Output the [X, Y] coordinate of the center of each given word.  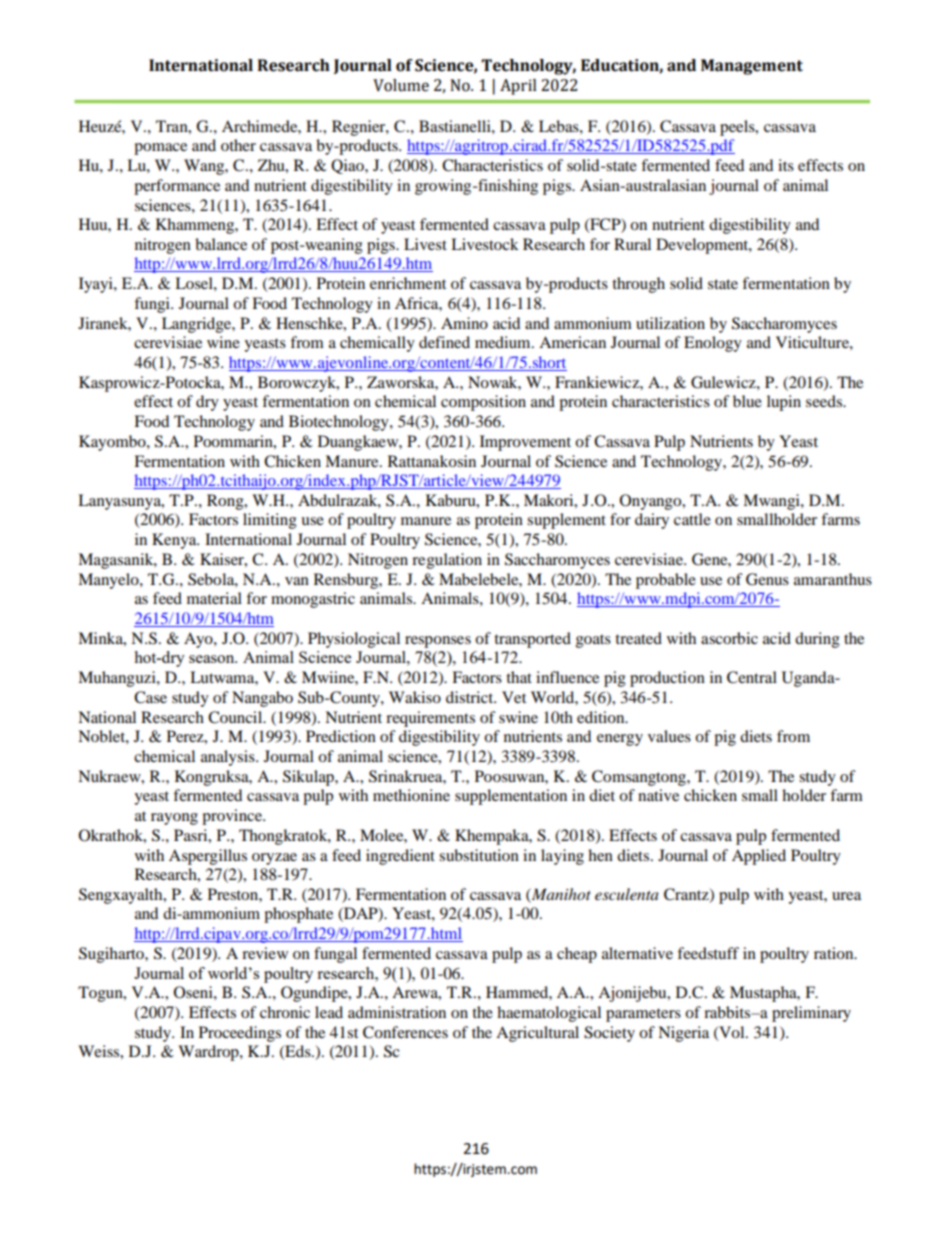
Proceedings [240, 1034]
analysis [229, 758]
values [669, 736]
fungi [153, 305]
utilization [670, 323]
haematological [549, 1014]
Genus [767, 579]
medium [504, 342]
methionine [411, 795]
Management [752, 67]
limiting [270, 521]
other [238, 145]
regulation [447, 561]
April [518, 87]
